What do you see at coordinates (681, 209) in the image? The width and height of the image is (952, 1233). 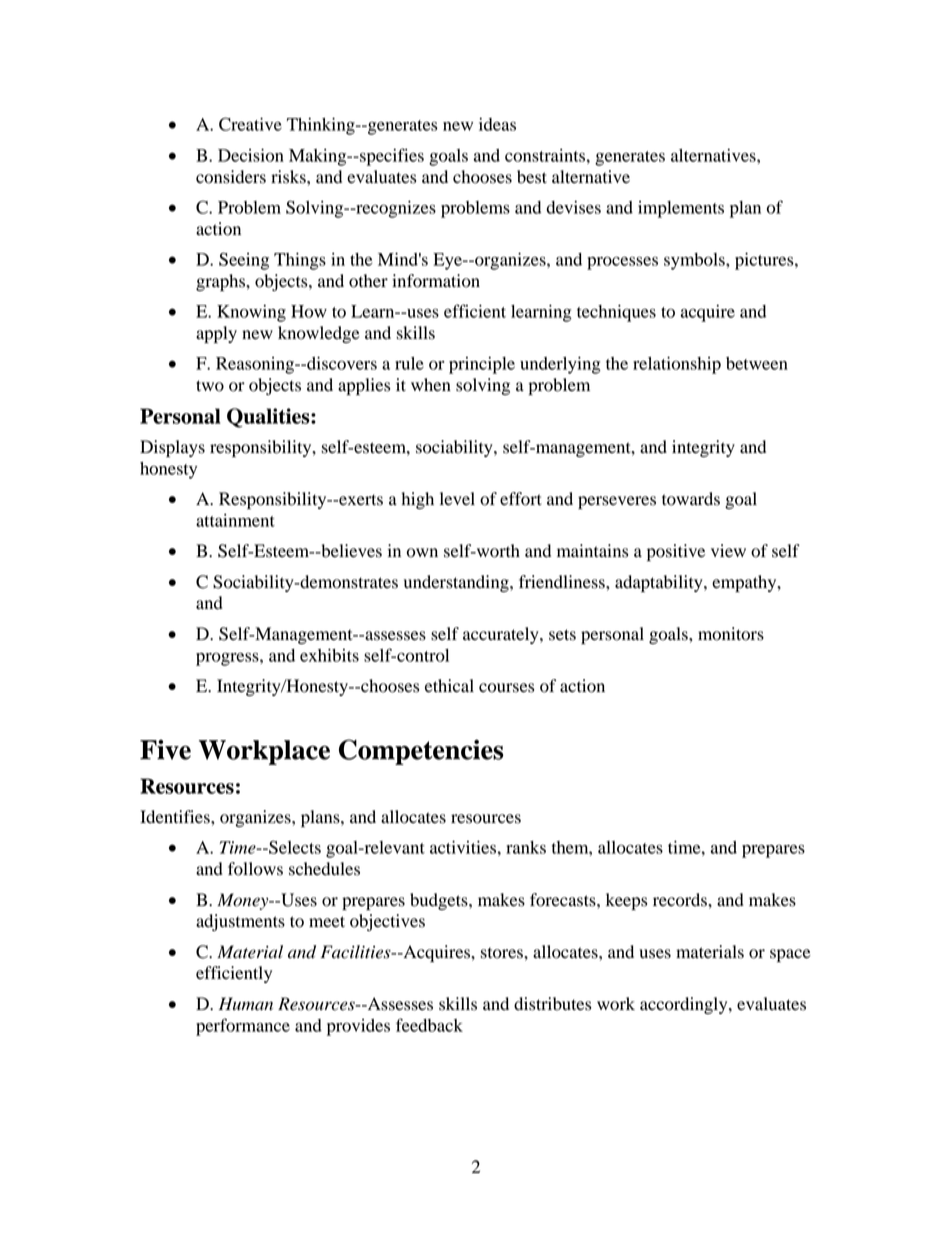 I see `implements` at bounding box center [681, 209].
